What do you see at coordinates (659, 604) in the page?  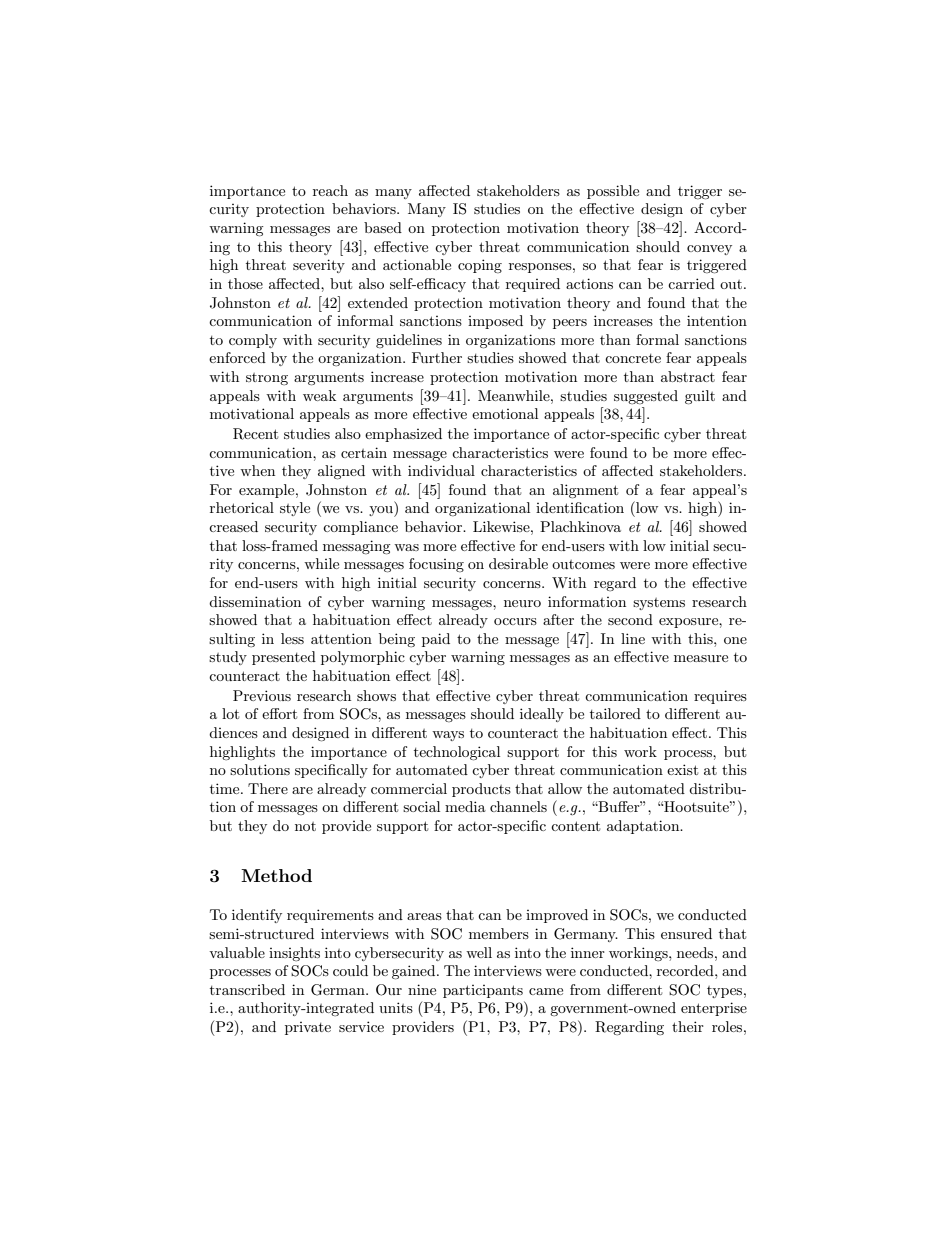 I see `systems` at bounding box center [659, 604].
